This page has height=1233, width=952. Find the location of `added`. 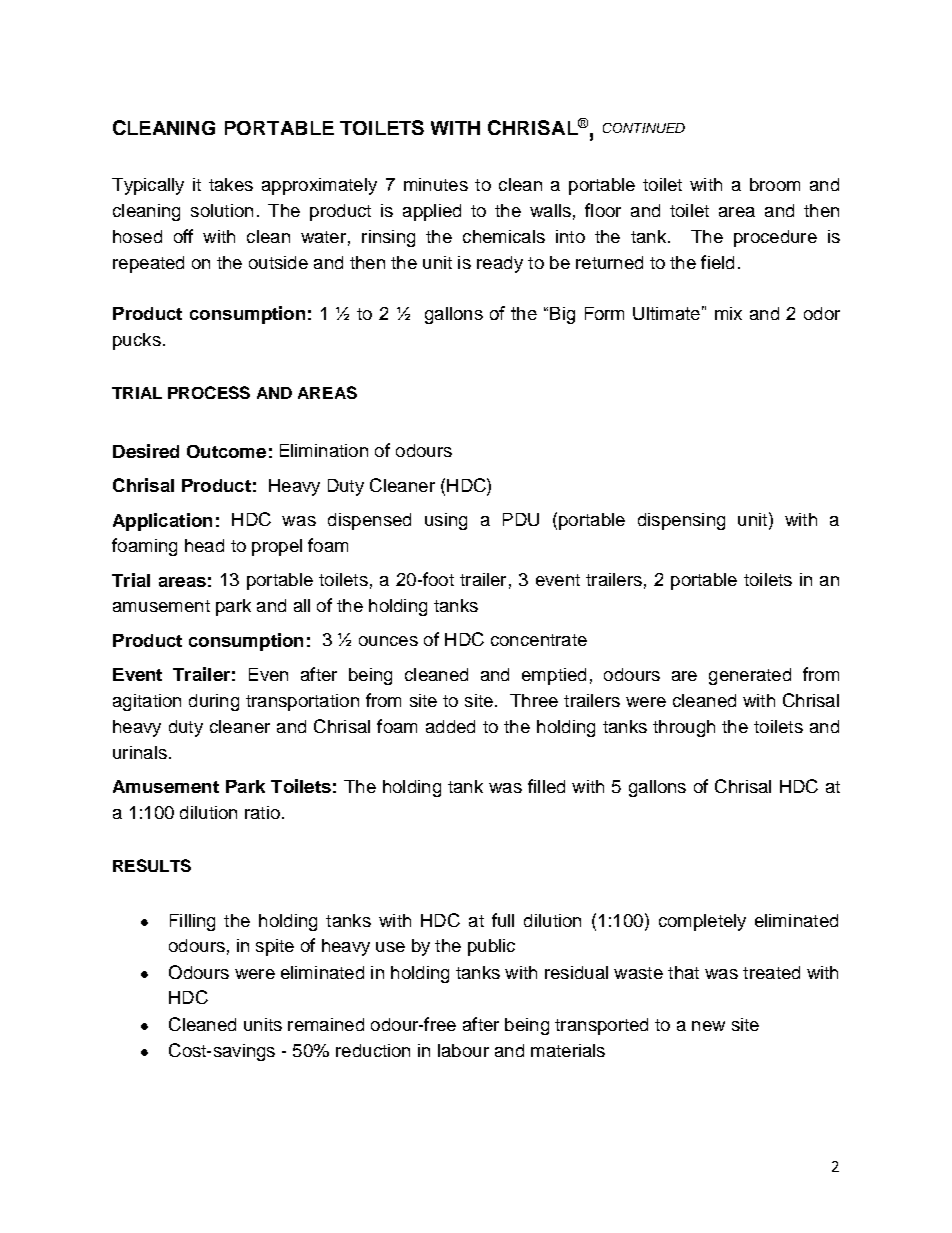

added is located at coordinates (450, 726).
